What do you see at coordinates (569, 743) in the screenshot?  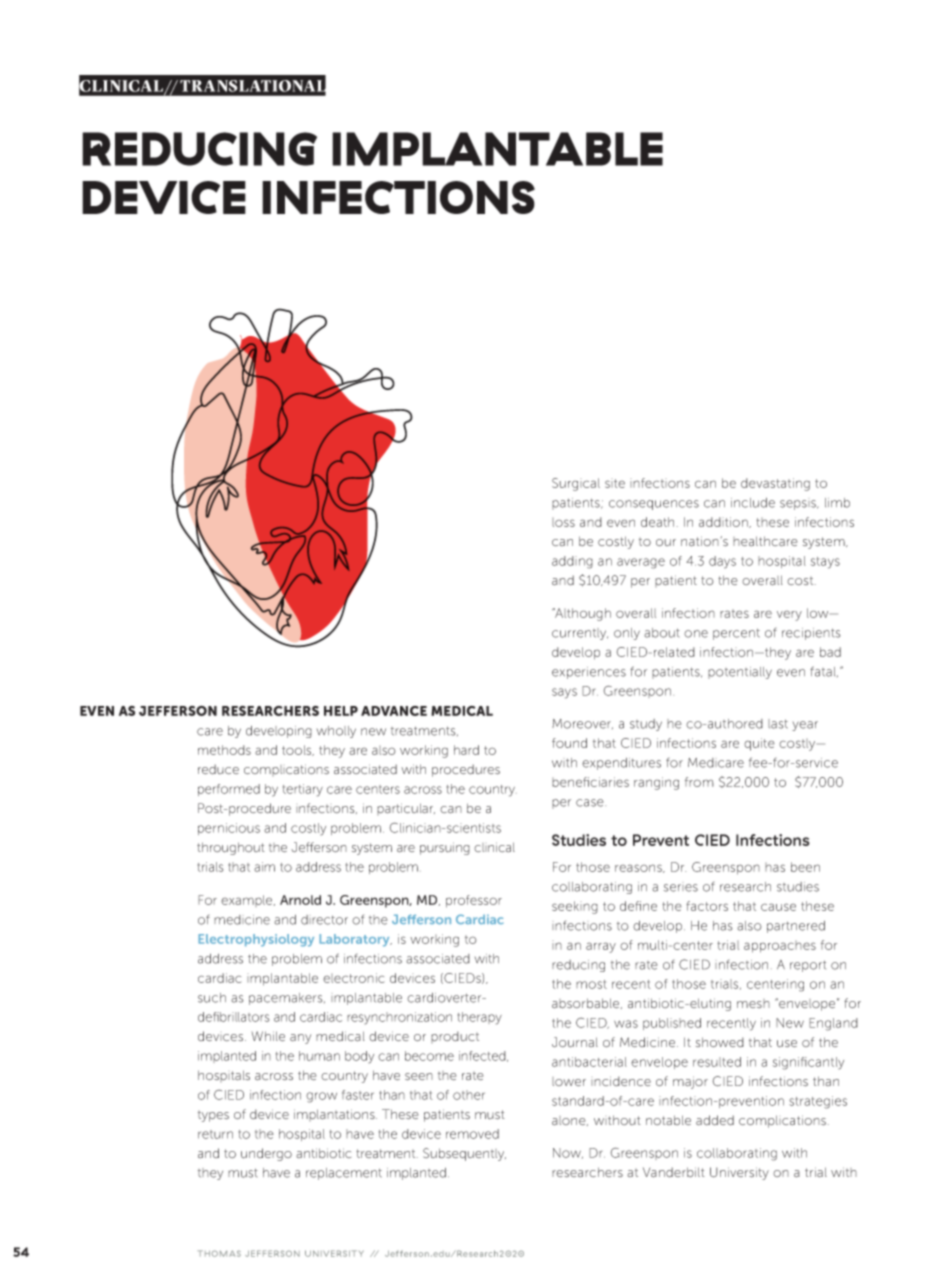 I see `found` at bounding box center [569, 743].
